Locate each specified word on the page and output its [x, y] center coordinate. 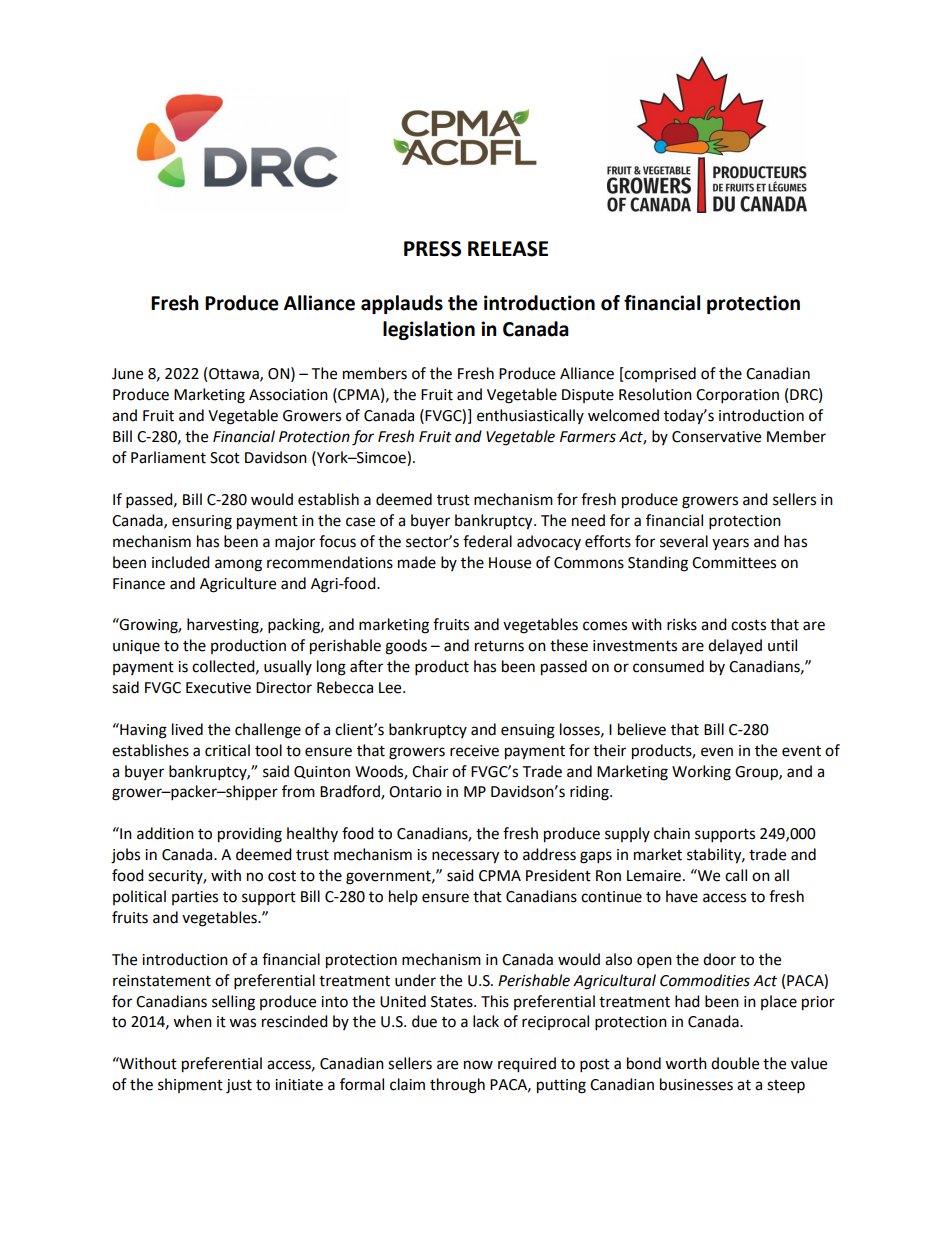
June [127, 374]
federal [487, 541]
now [478, 1065]
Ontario [415, 792]
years [730, 544]
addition [165, 833]
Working [701, 773]
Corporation [737, 396]
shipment [190, 1085]
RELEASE [508, 249]
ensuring [202, 522]
